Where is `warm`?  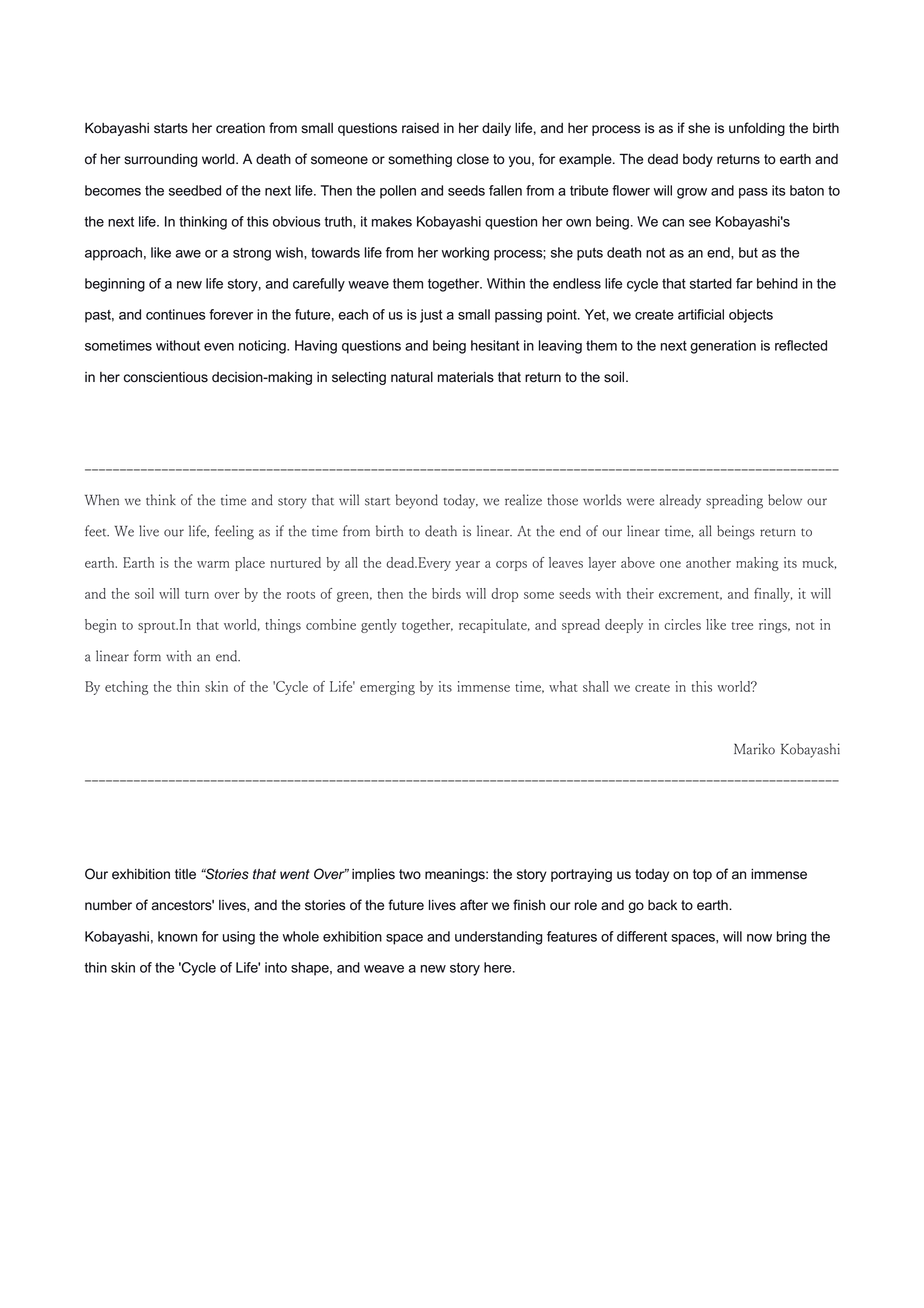
warm is located at coordinates (213, 564).
